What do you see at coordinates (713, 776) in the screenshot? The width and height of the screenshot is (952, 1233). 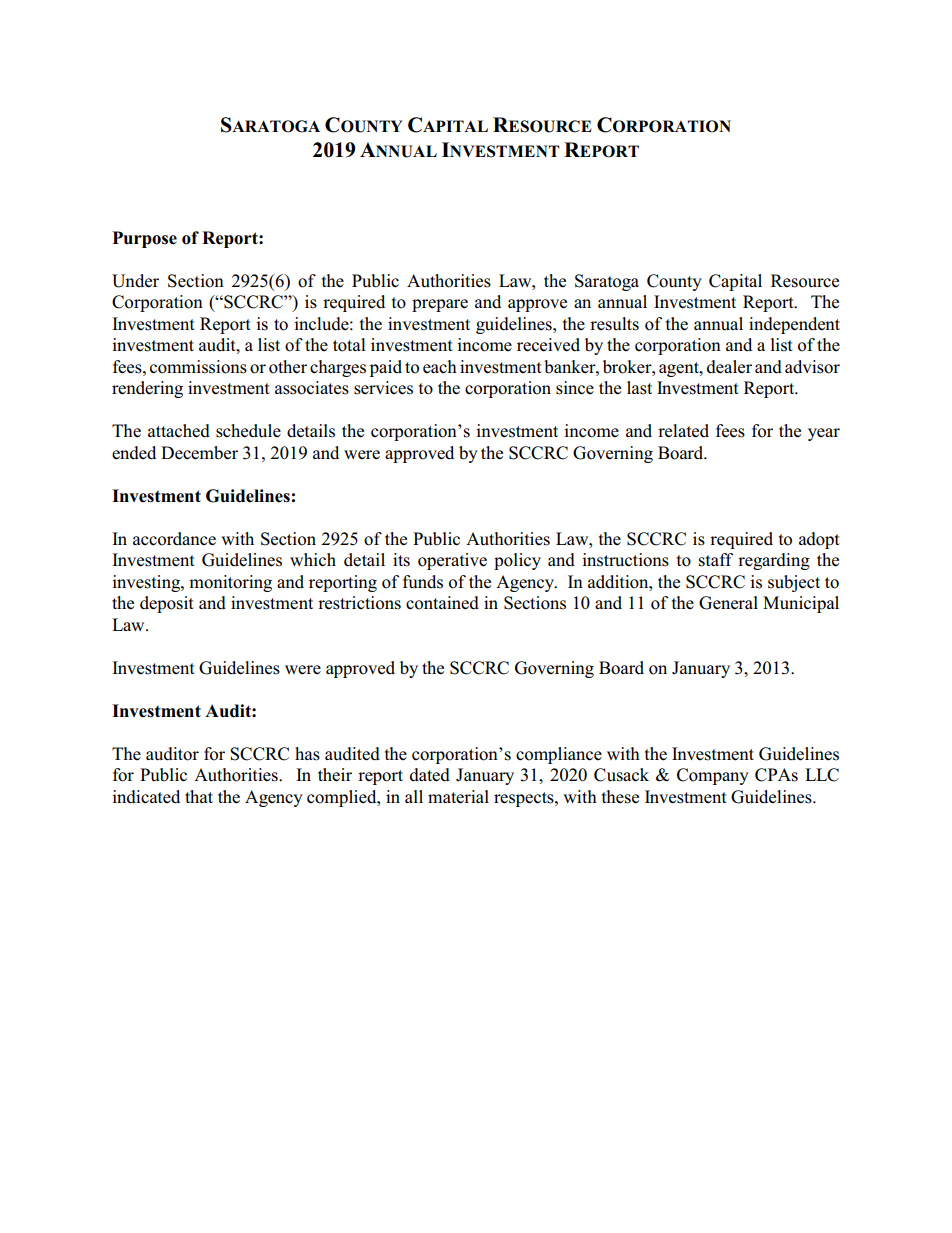 I see `Company` at bounding box center [713, 776].
